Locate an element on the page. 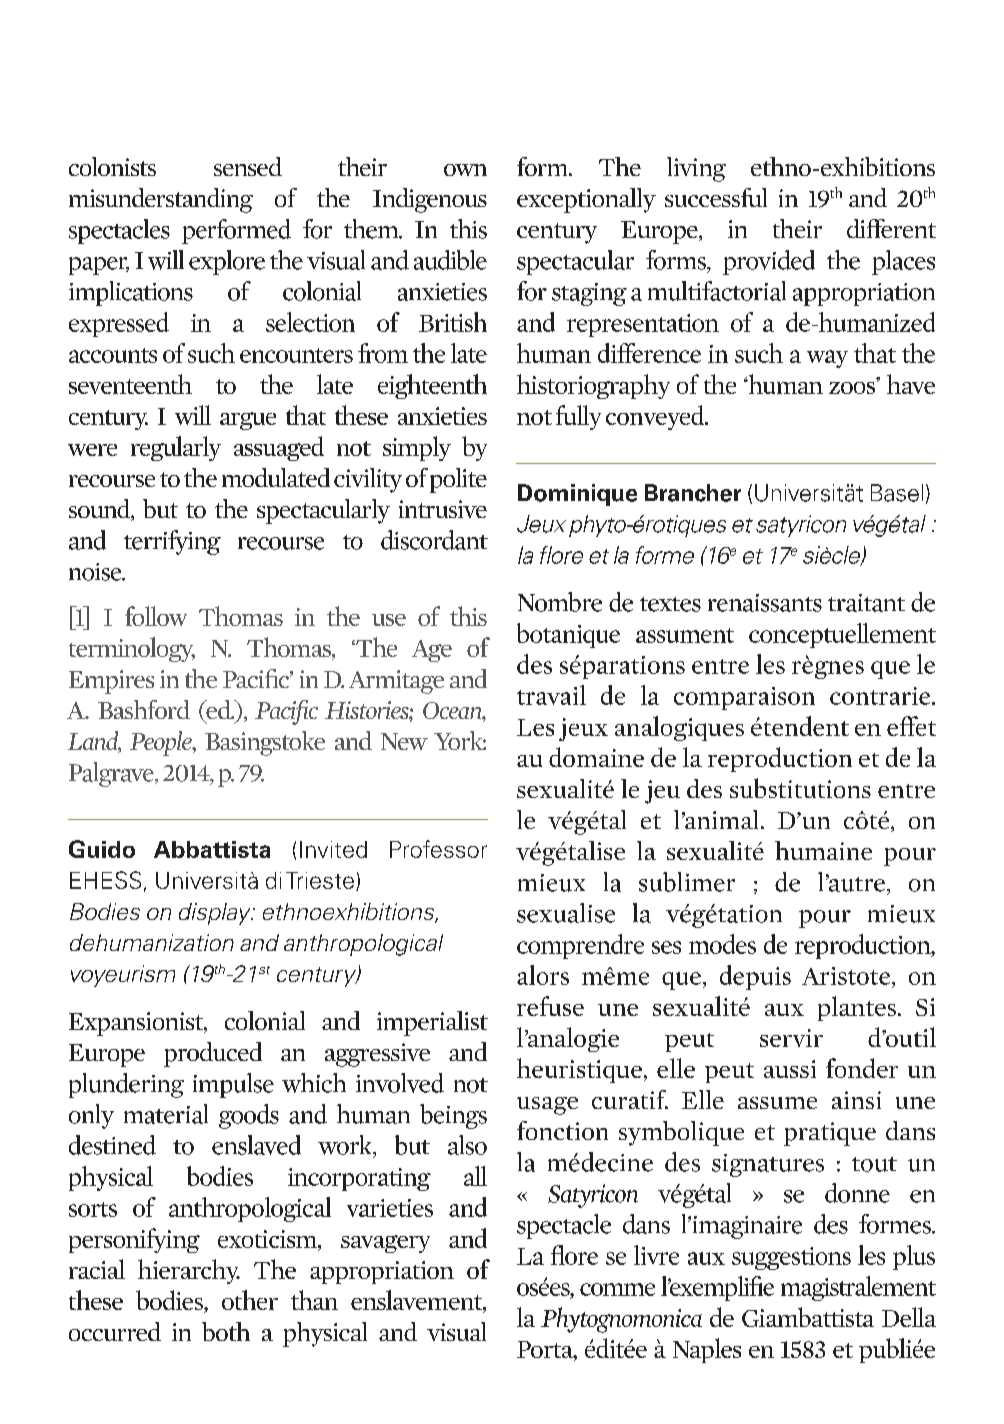 The image size is (1004, 1424). follow is located at coordinates (156, 616).
